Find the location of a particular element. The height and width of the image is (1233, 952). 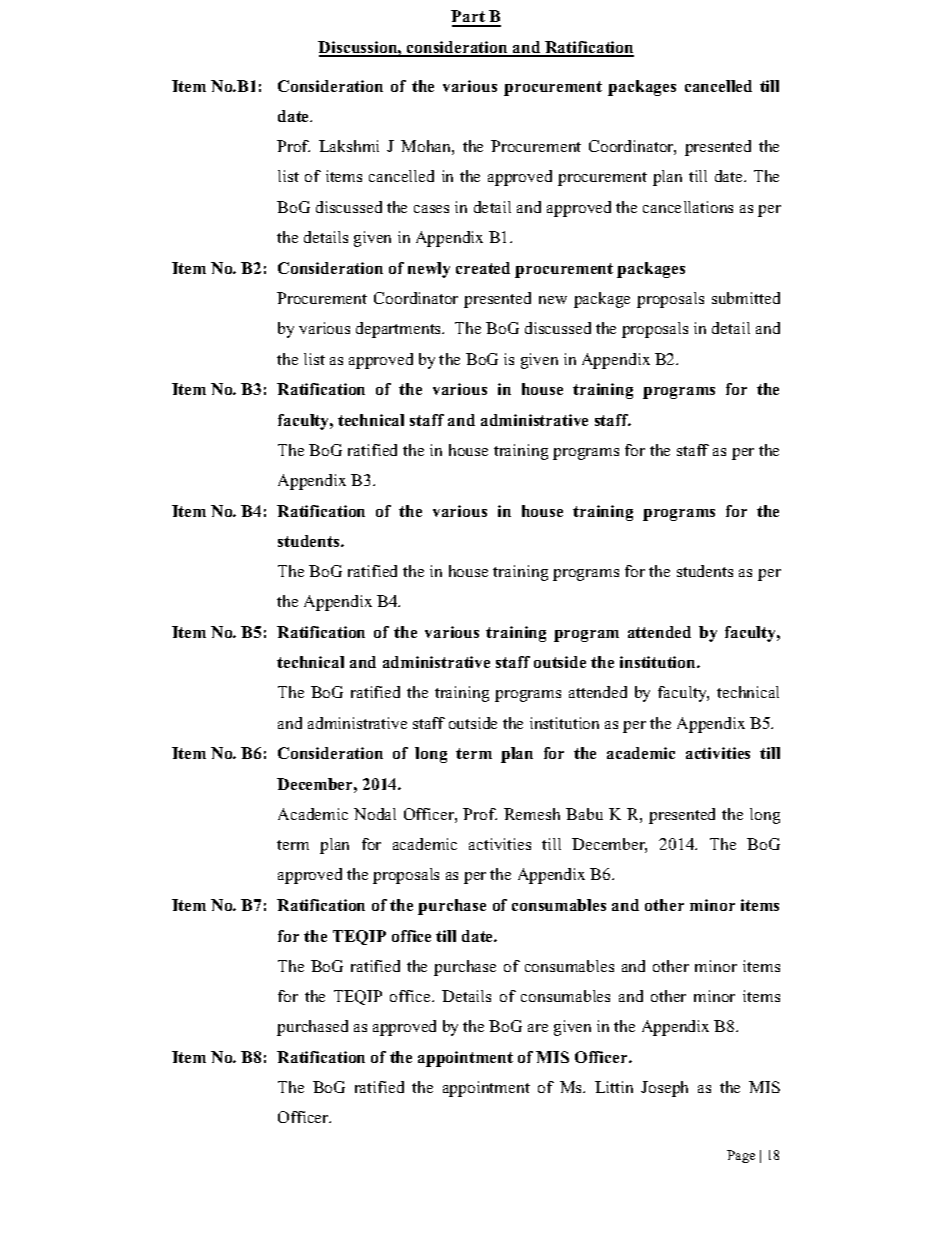

Remesh is located at coordinates (532, 814).
